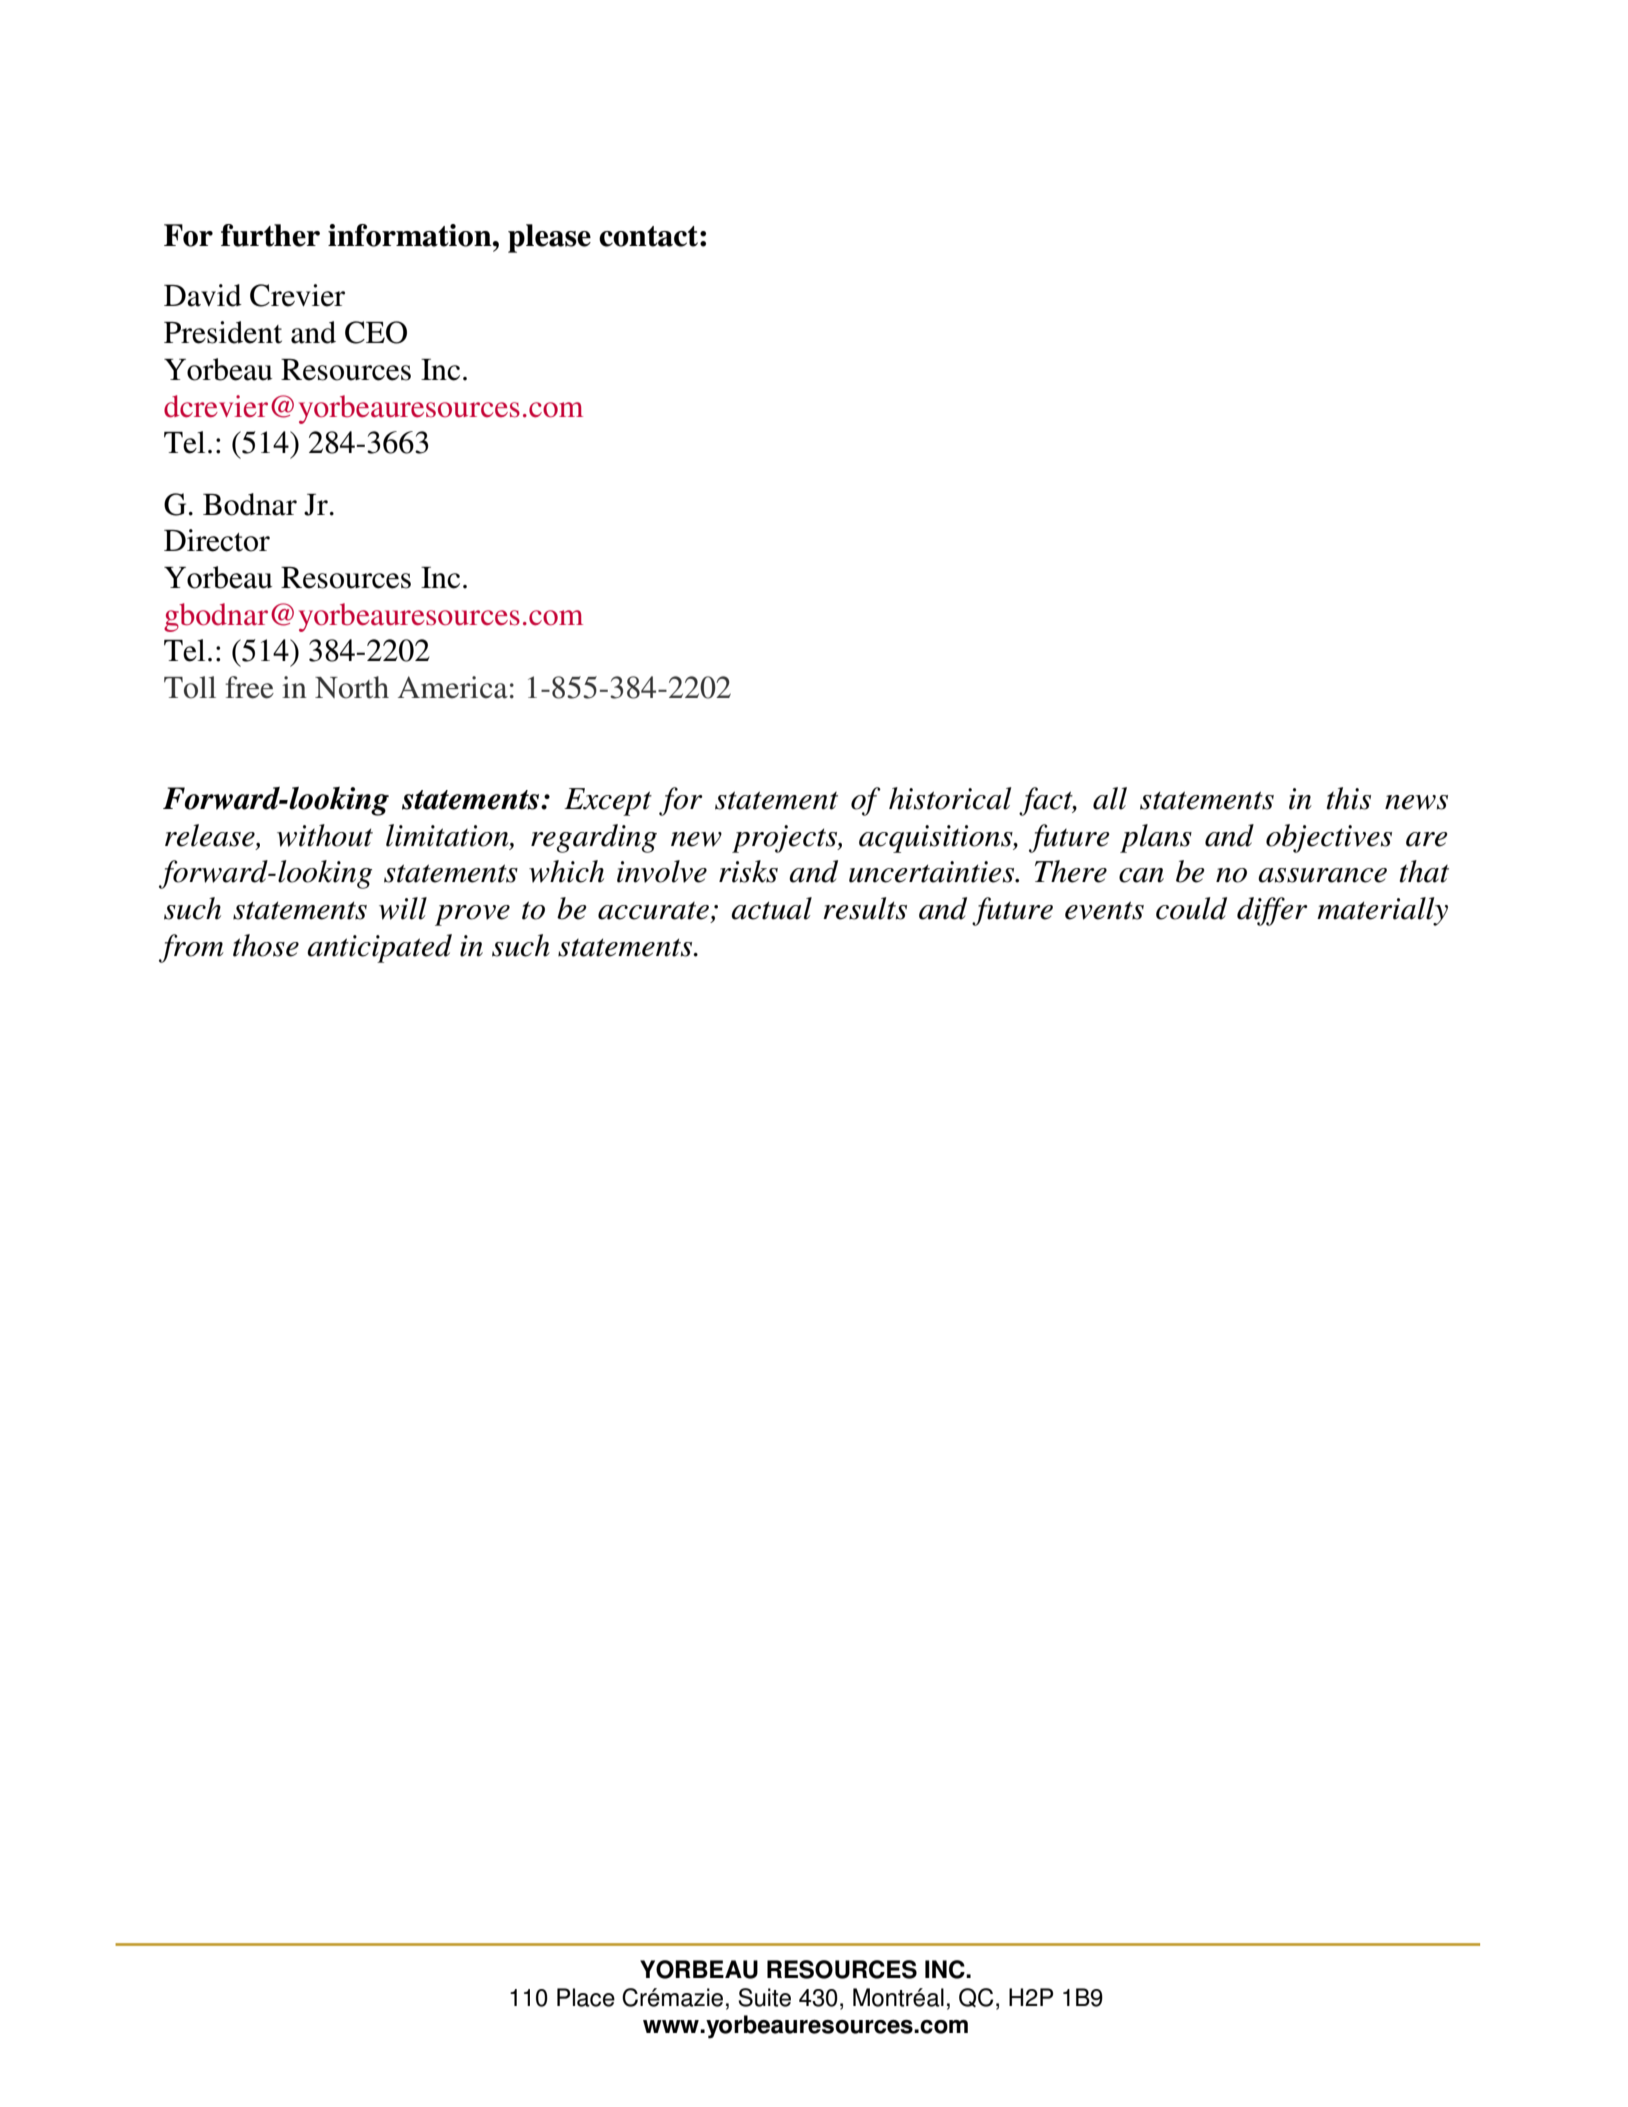 This screenshot has height=2107, width=1628. What do you see at coordinates (586, 1997) in the screenshot?
I see `Place` at bounding box center [586, 1997].
